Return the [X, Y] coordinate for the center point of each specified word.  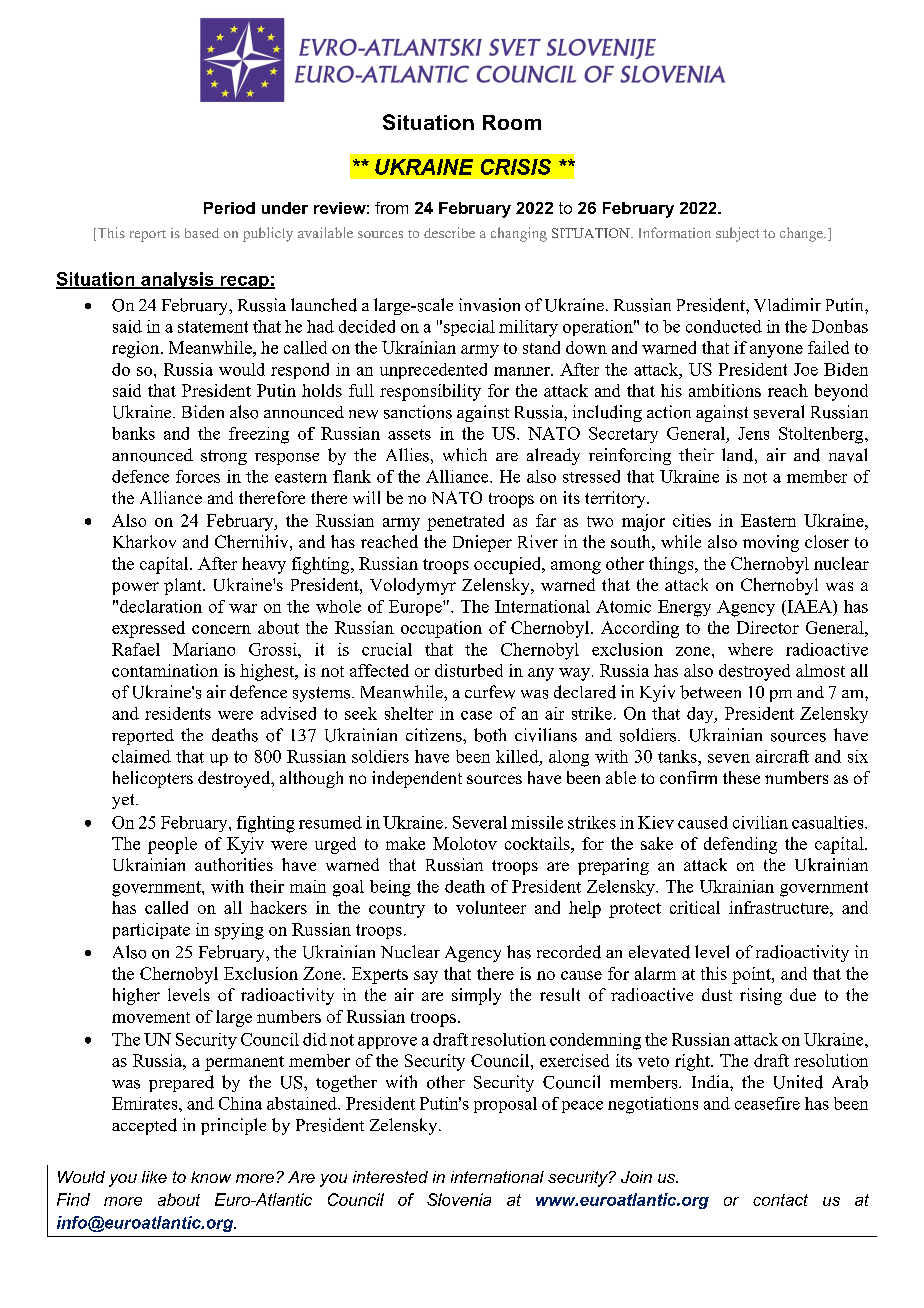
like [154, 1177]
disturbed [469, 670]
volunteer [491, 907]
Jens [753, 433]
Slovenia [459, 1199]
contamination [165, 670]
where [750, 649]
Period [229, 208]
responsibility [430, 392]
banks [133, 433]
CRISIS [516, 167]
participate [151, 931]
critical [695, 907]
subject [737, 234]
